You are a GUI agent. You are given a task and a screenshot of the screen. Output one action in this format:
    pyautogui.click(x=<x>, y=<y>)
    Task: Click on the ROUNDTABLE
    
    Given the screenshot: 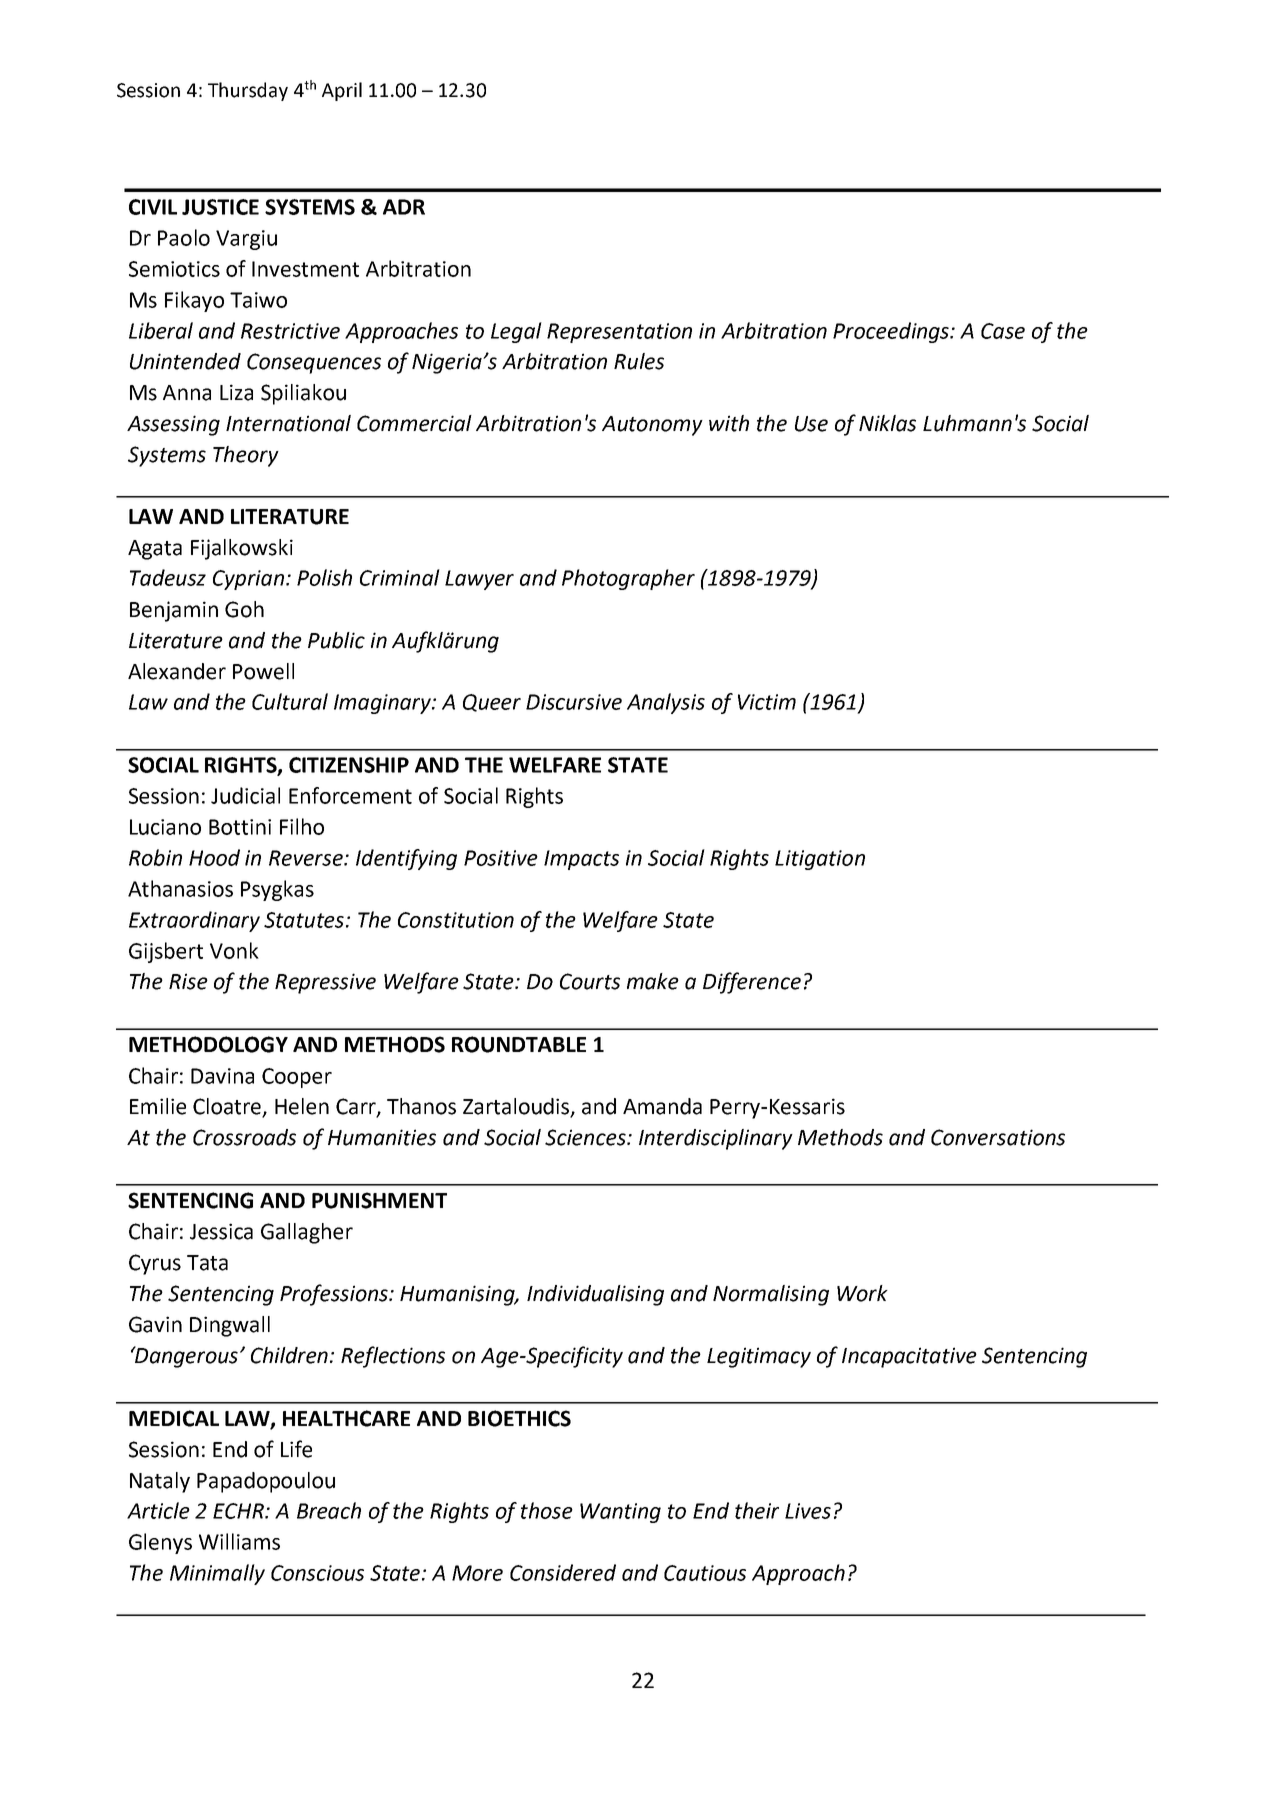 What is the action you would take?
    pyautogui.click(x=519, y=1044)
